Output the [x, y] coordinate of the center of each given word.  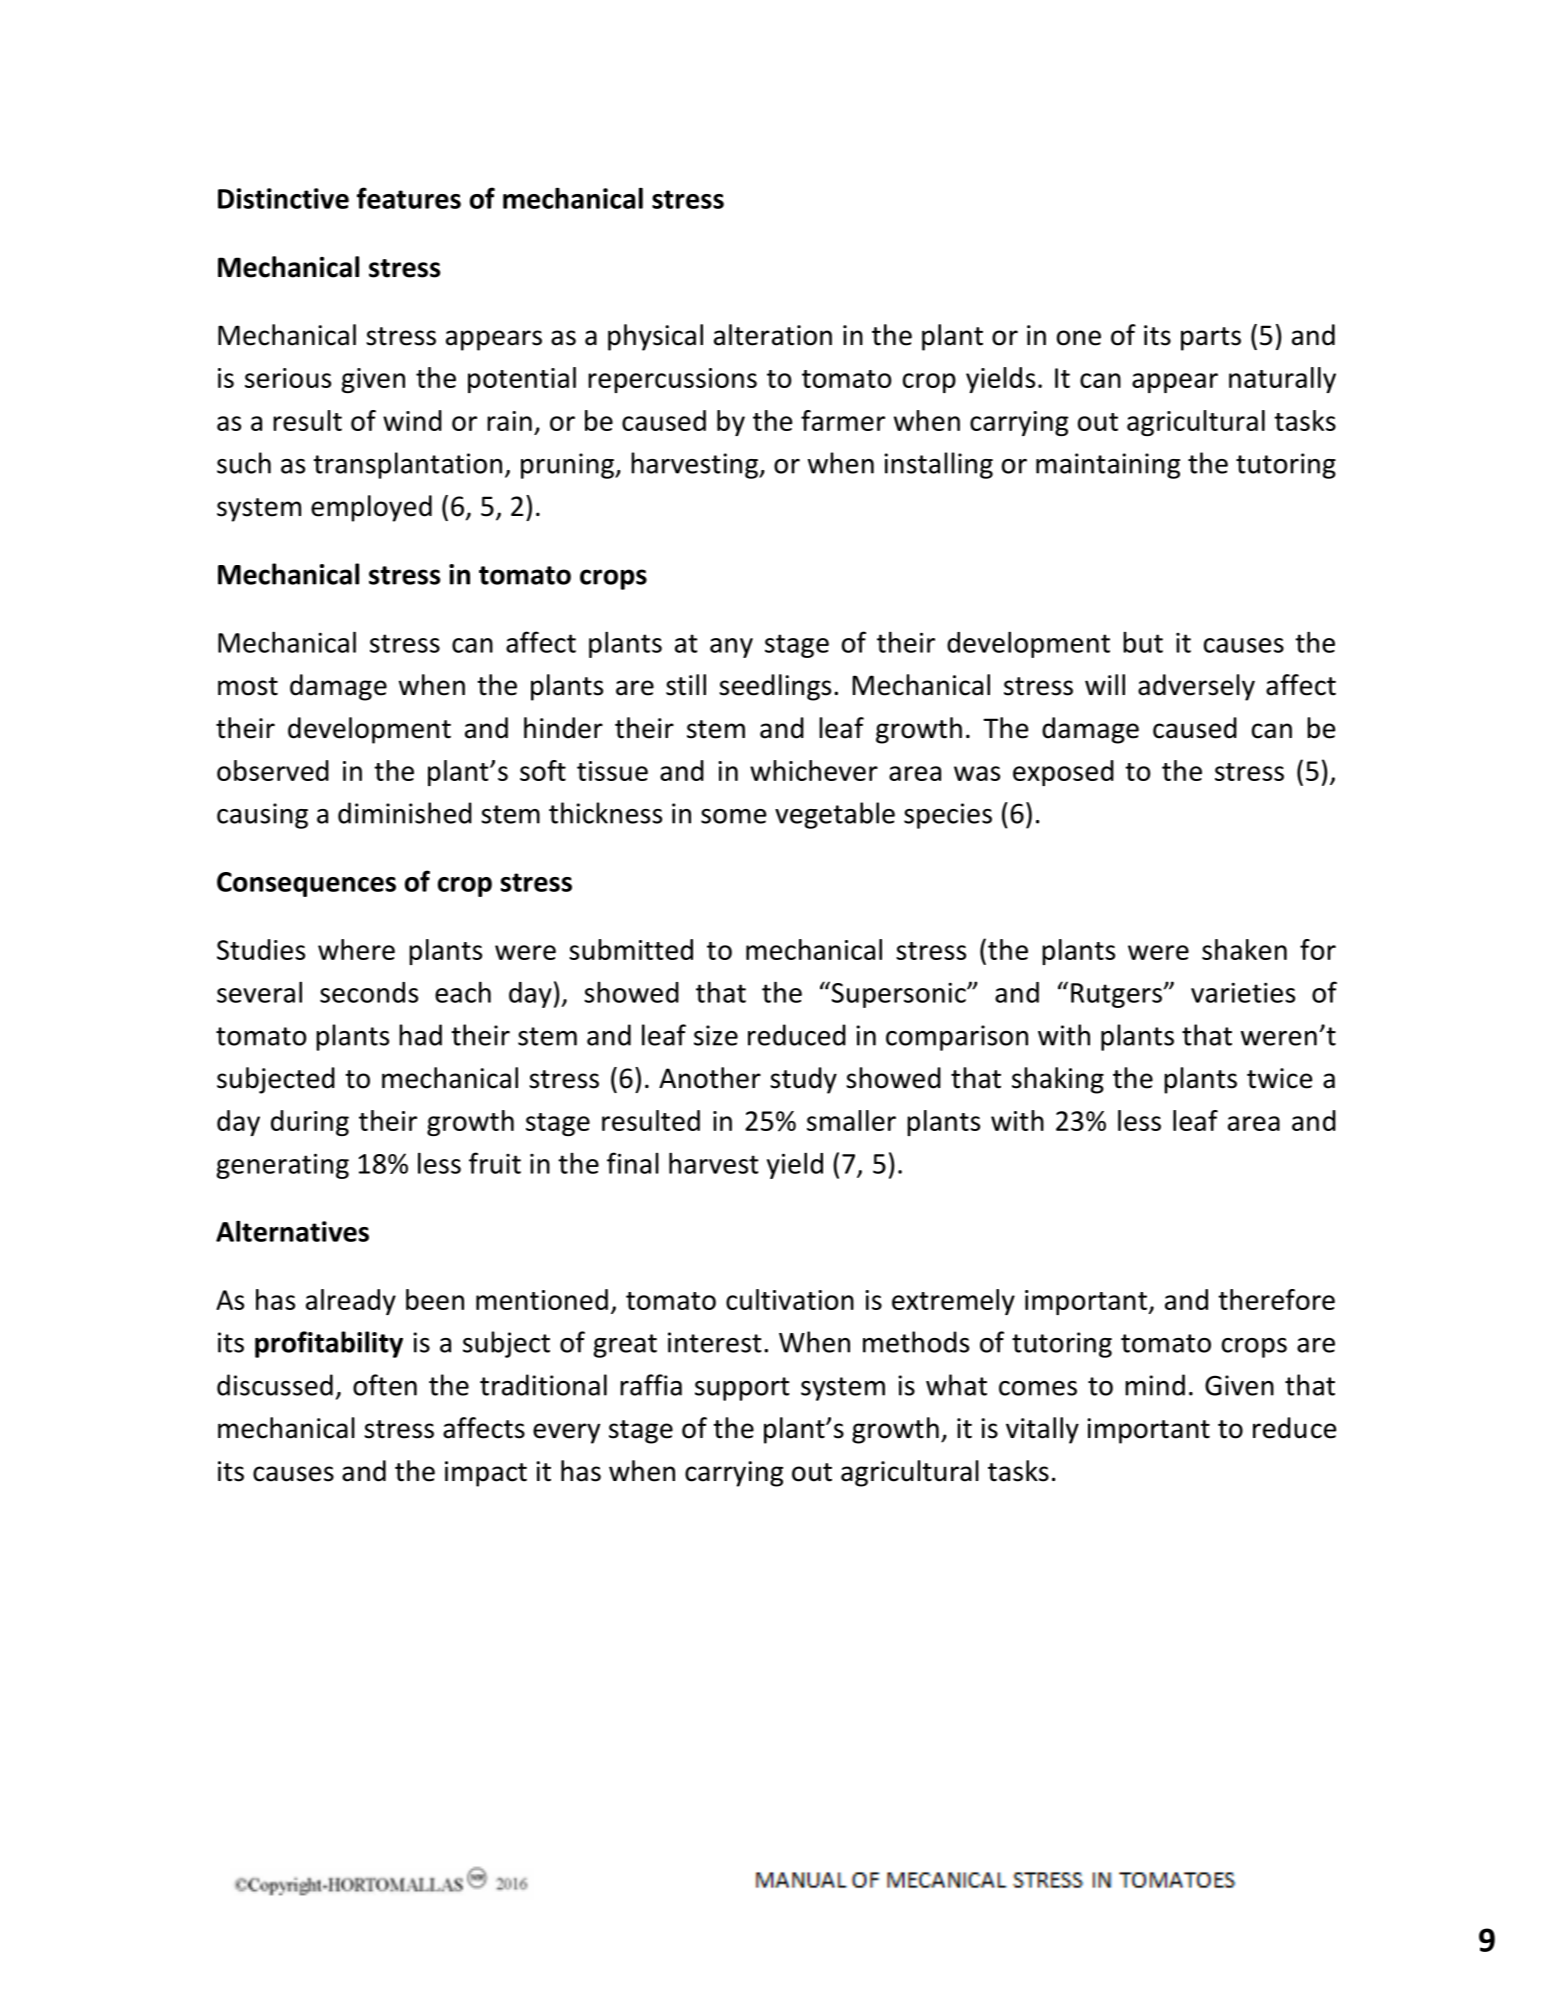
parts [1211, 339]
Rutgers [1116, 995]
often [385, 1385]
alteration [773, 335]
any [731, 648]
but [1143, 642]
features [409, 198]
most [248, 686]
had [420, 1035]
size [716, 1035]
